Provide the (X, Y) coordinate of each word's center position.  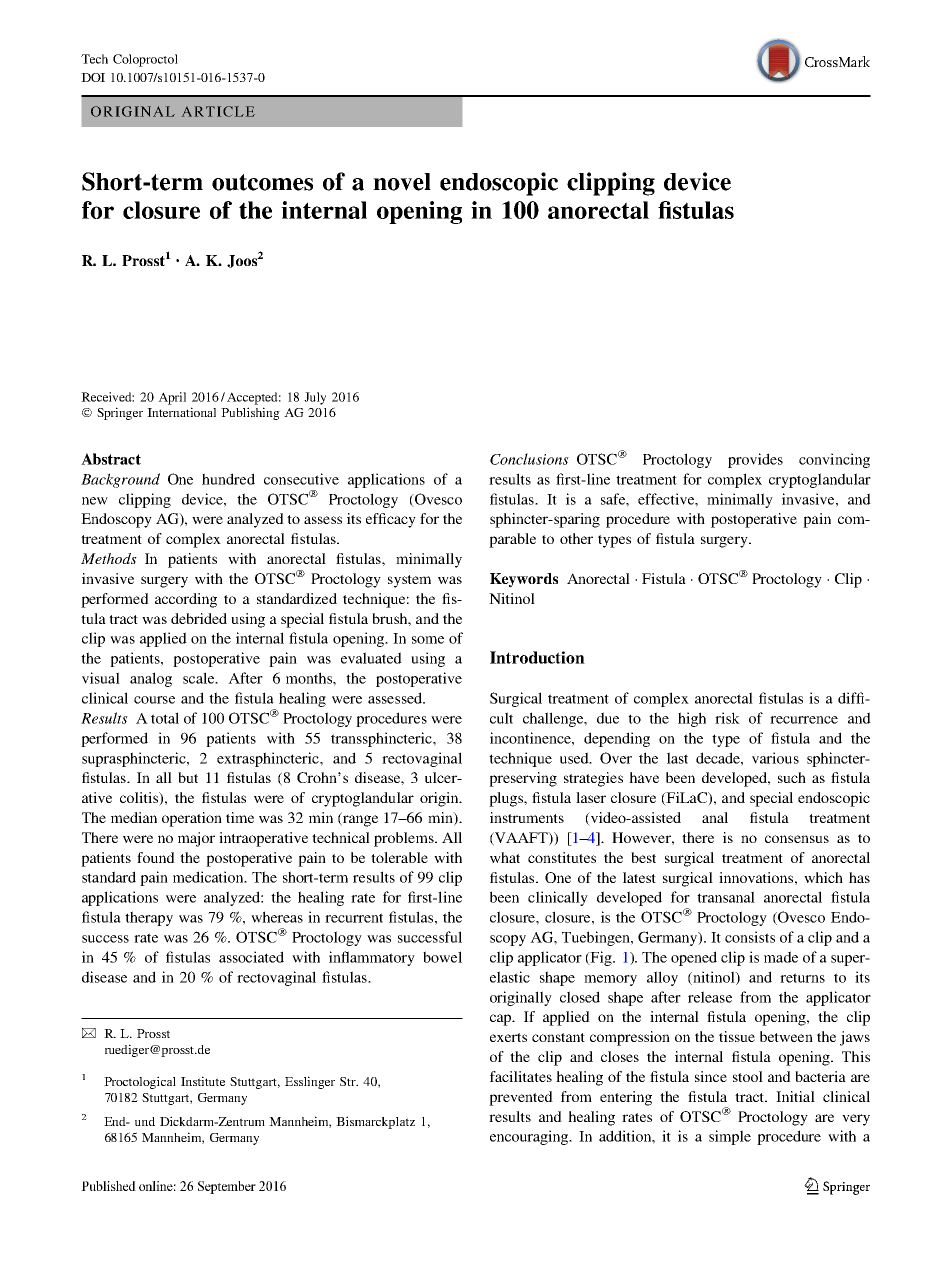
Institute (203, 1081)
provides (755, 460)
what (505, 857)
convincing (834, 460)
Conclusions (529, 459)
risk (727, 718)
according (186, 600)
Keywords (524, 580)
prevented (521, 1098)
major (196, 839)
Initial (795, 1096)
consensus (797, 839)
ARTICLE (218, 111)
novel (402, 182)
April (172, 398)
